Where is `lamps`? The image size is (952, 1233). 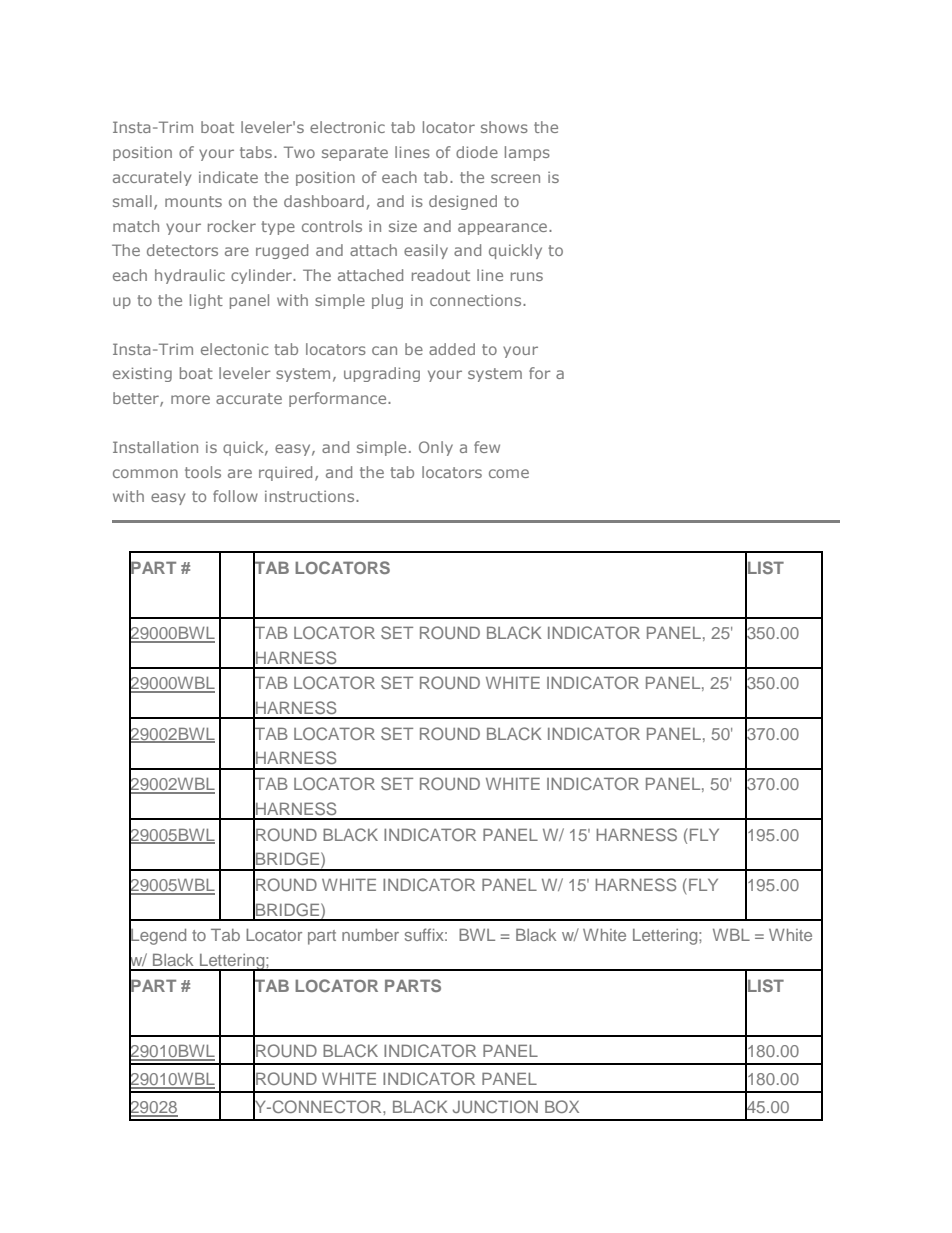 lamps is located at coordinates (527, 153).
